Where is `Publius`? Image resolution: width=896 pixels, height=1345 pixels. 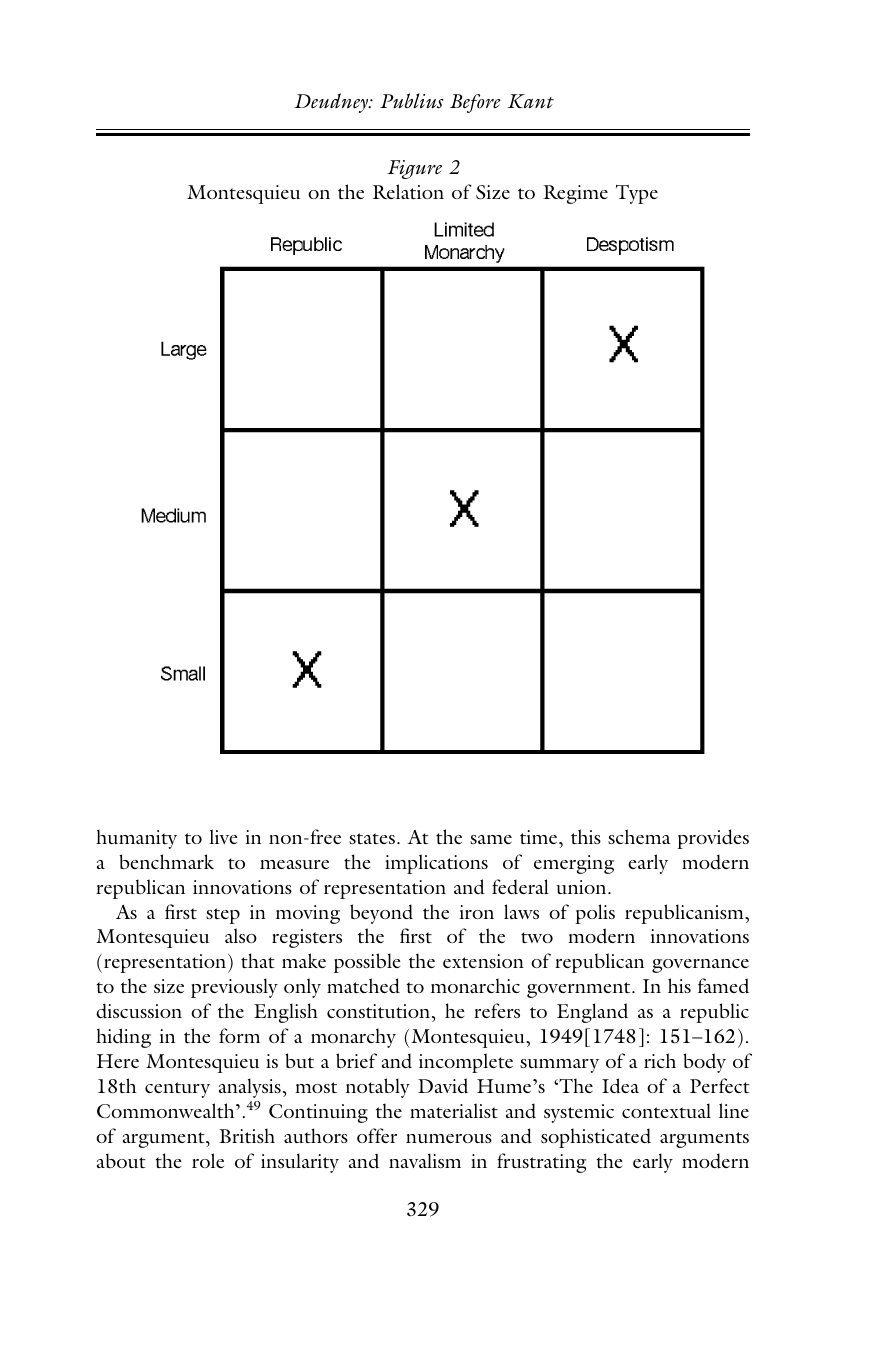
Publius is located at coordinates (412, 101).
